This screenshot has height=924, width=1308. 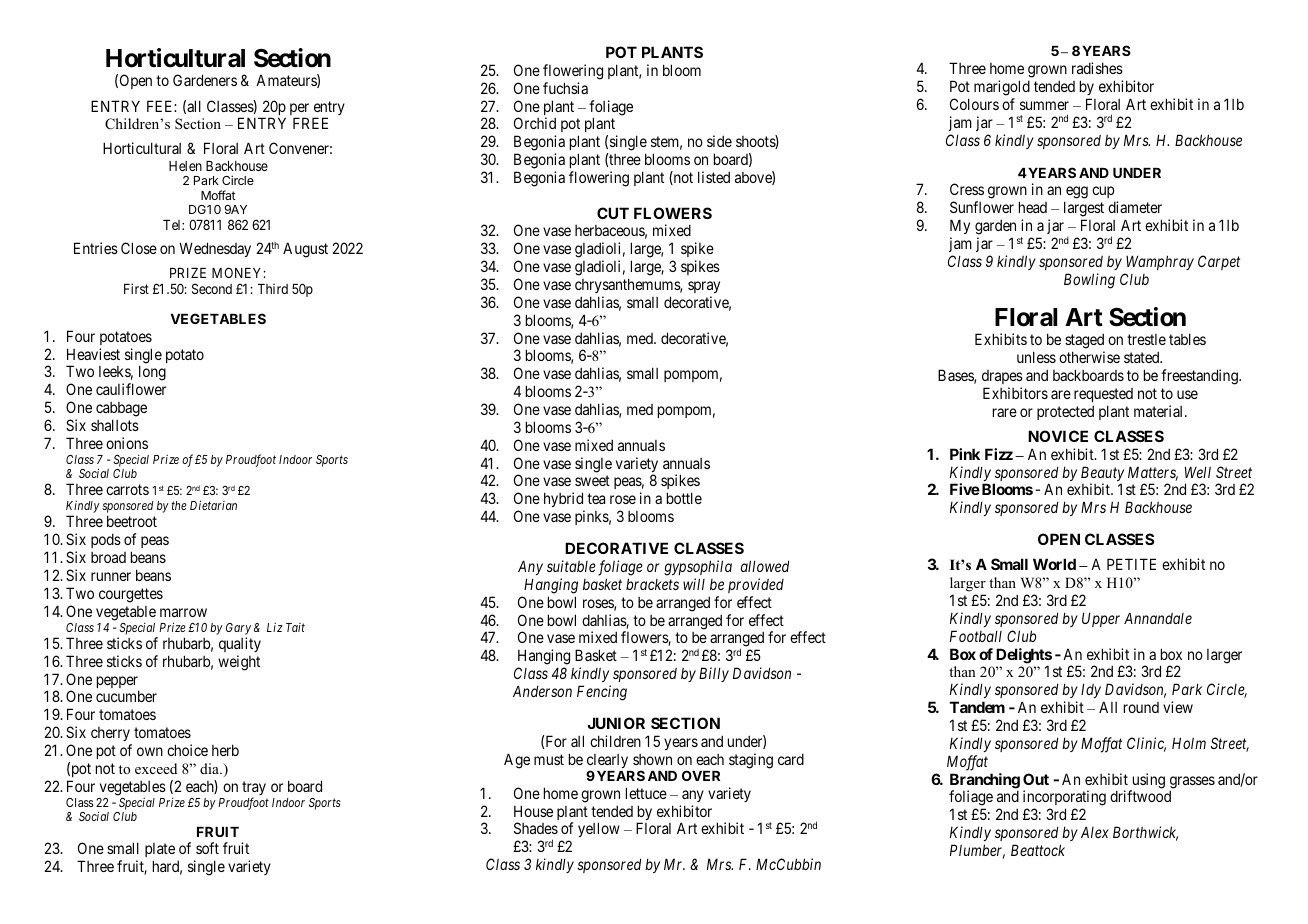 What do you see at coordinates (240, 644) in the screenshot?
I see `quality` at bounding box center [240, 644].
